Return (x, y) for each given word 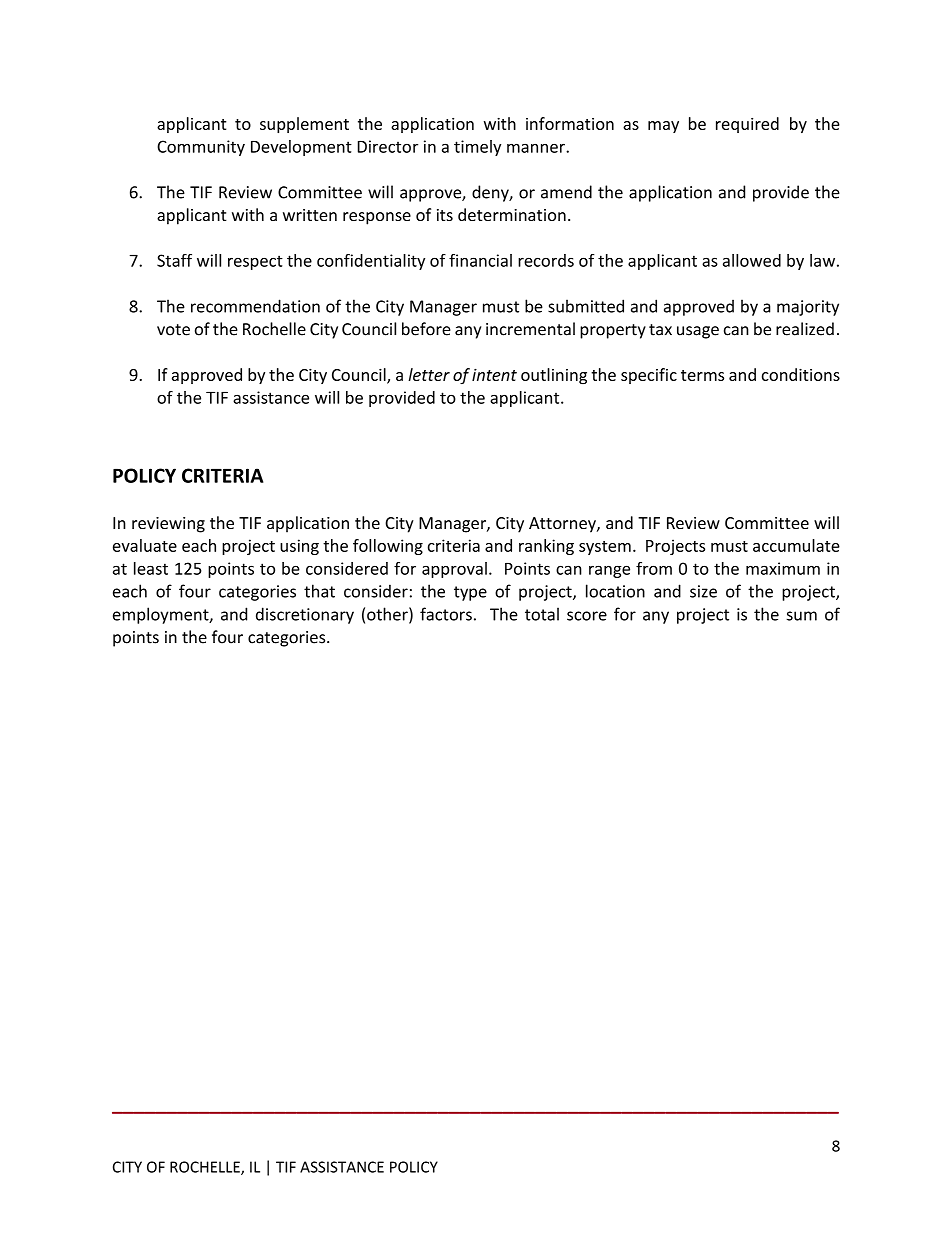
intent (494, 374)
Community (201, 148)
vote (173, 330)
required (747, 125)
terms (702, 375)
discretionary (305, 615)
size (703, 591)
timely (477, 148)
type (470, 593)
